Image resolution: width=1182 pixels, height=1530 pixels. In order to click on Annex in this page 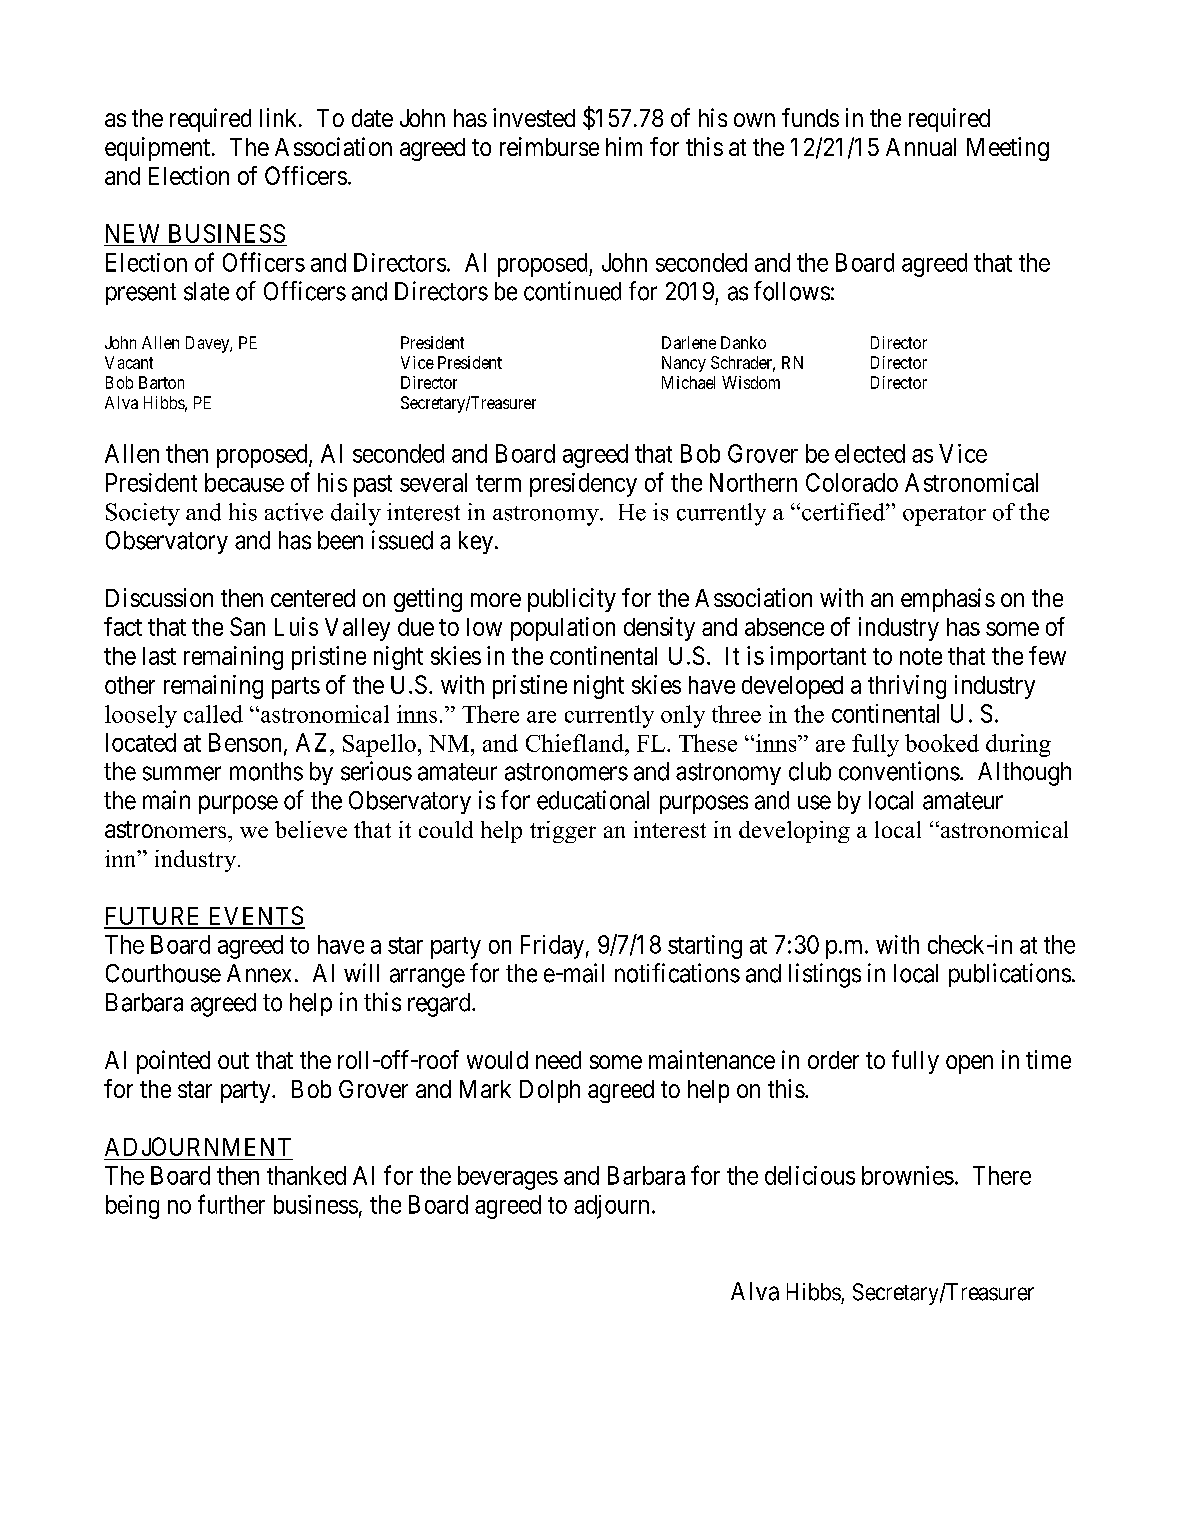, I will do `click(259, 973)`.
